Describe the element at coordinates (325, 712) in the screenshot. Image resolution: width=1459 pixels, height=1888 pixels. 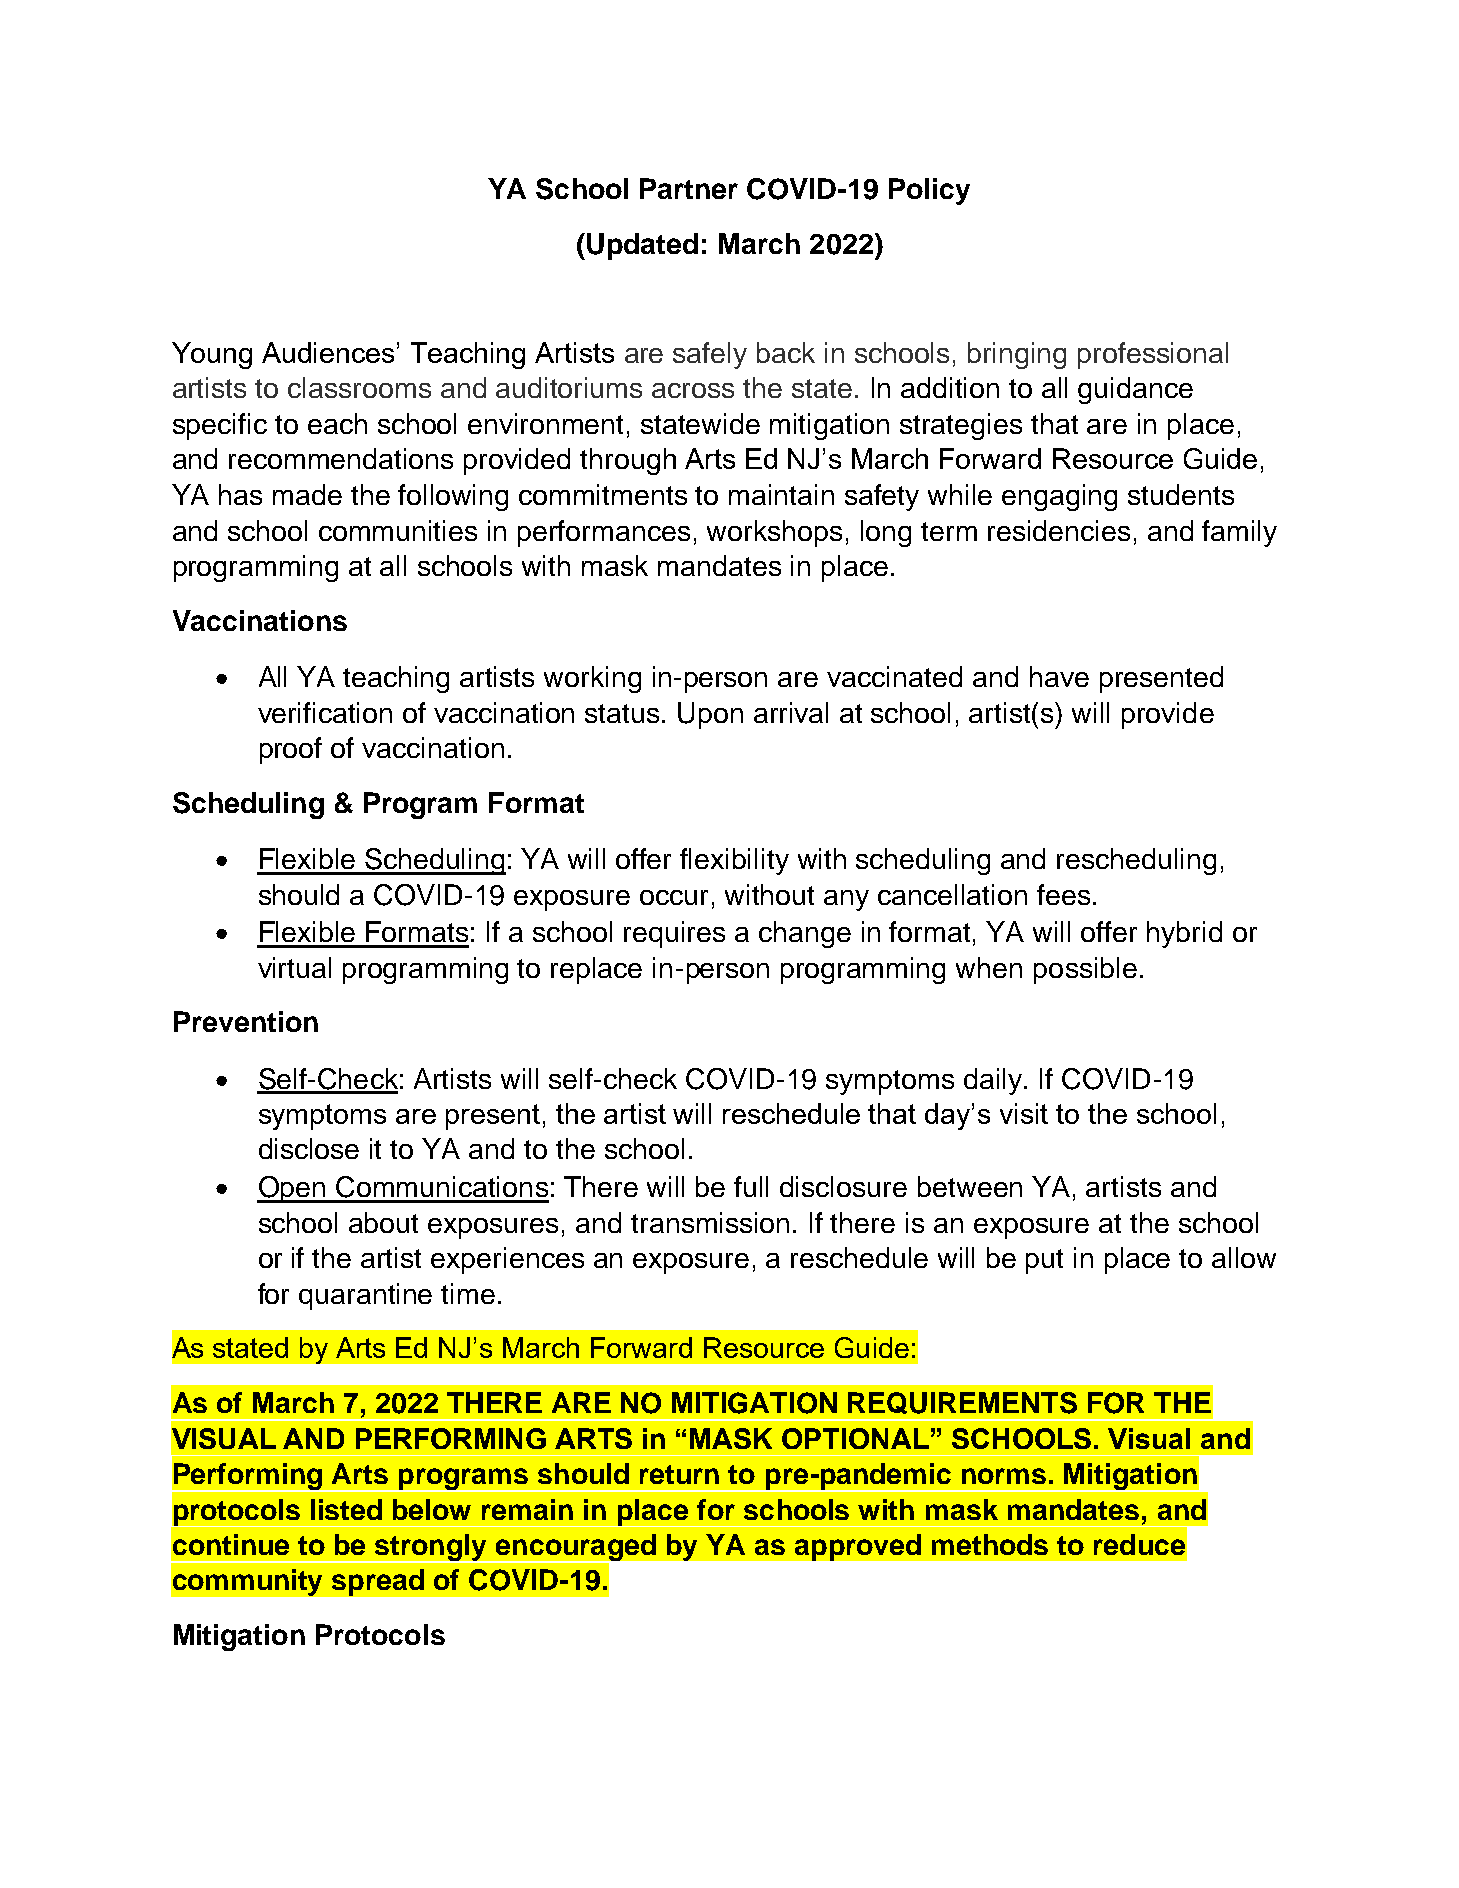
I see `verification` at that location.
